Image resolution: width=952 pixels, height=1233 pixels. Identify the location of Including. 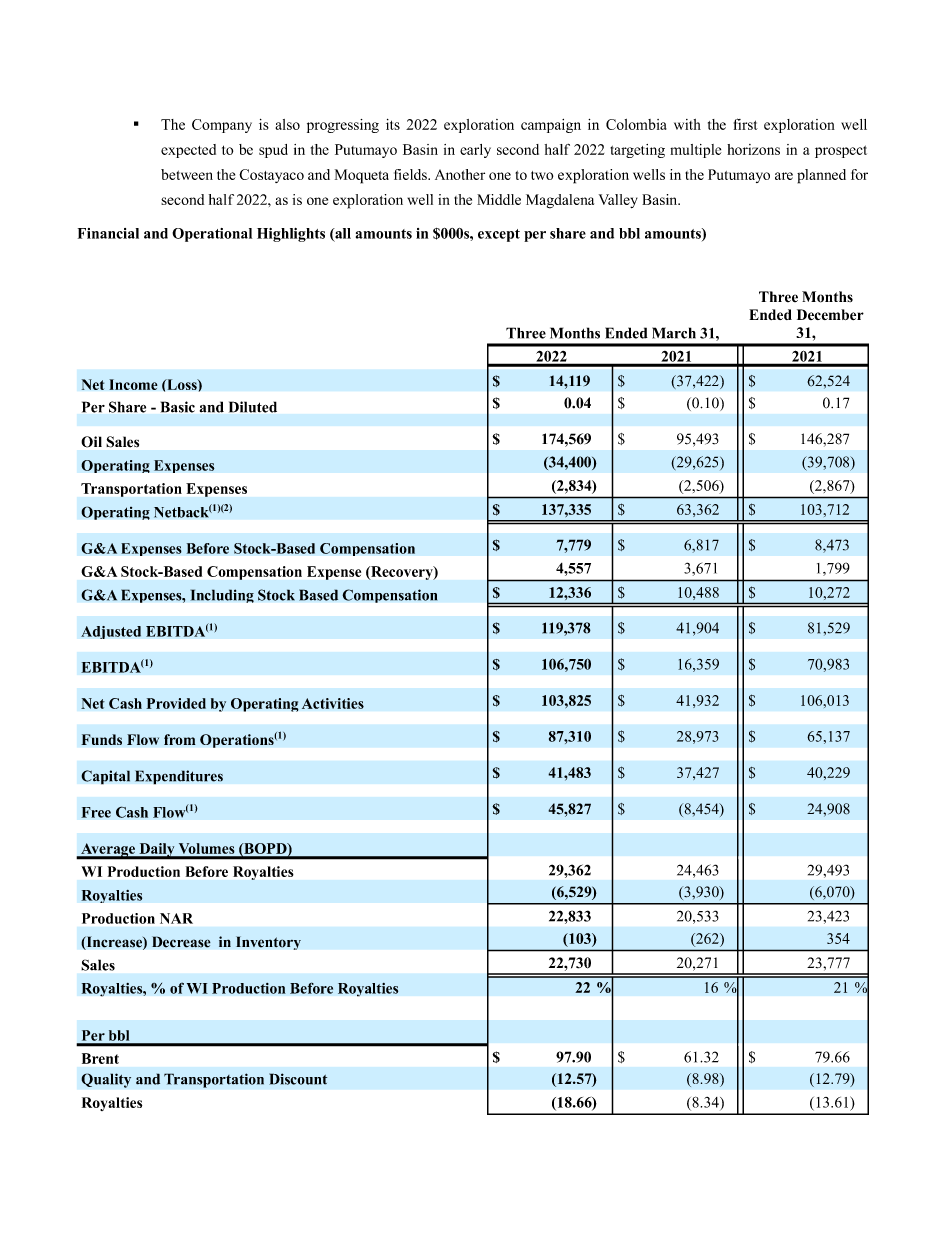
(222, 596).
